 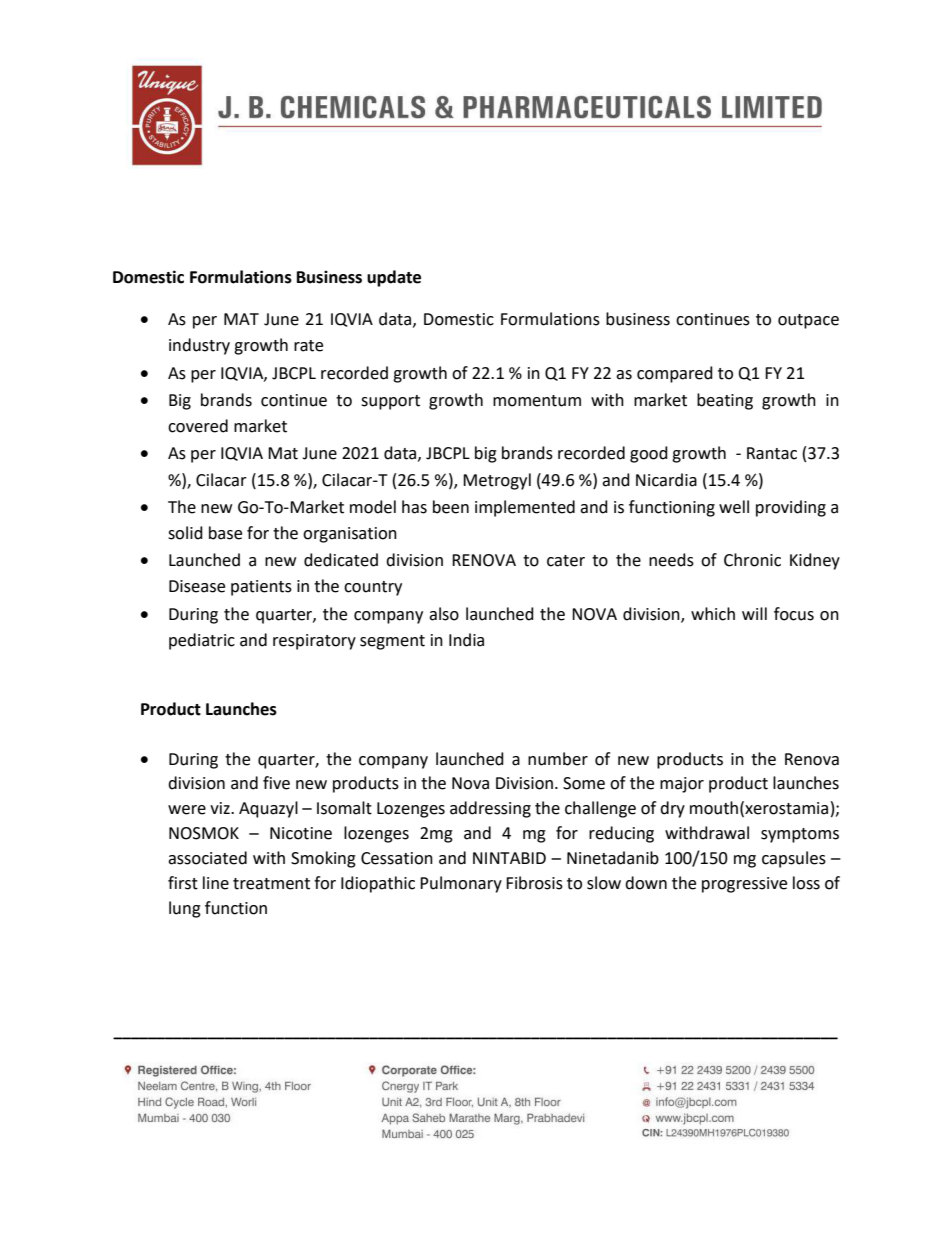 What do you see at coordinates (808, 321) in the document?
I see `outpace` at bounding box center [808, 321].
